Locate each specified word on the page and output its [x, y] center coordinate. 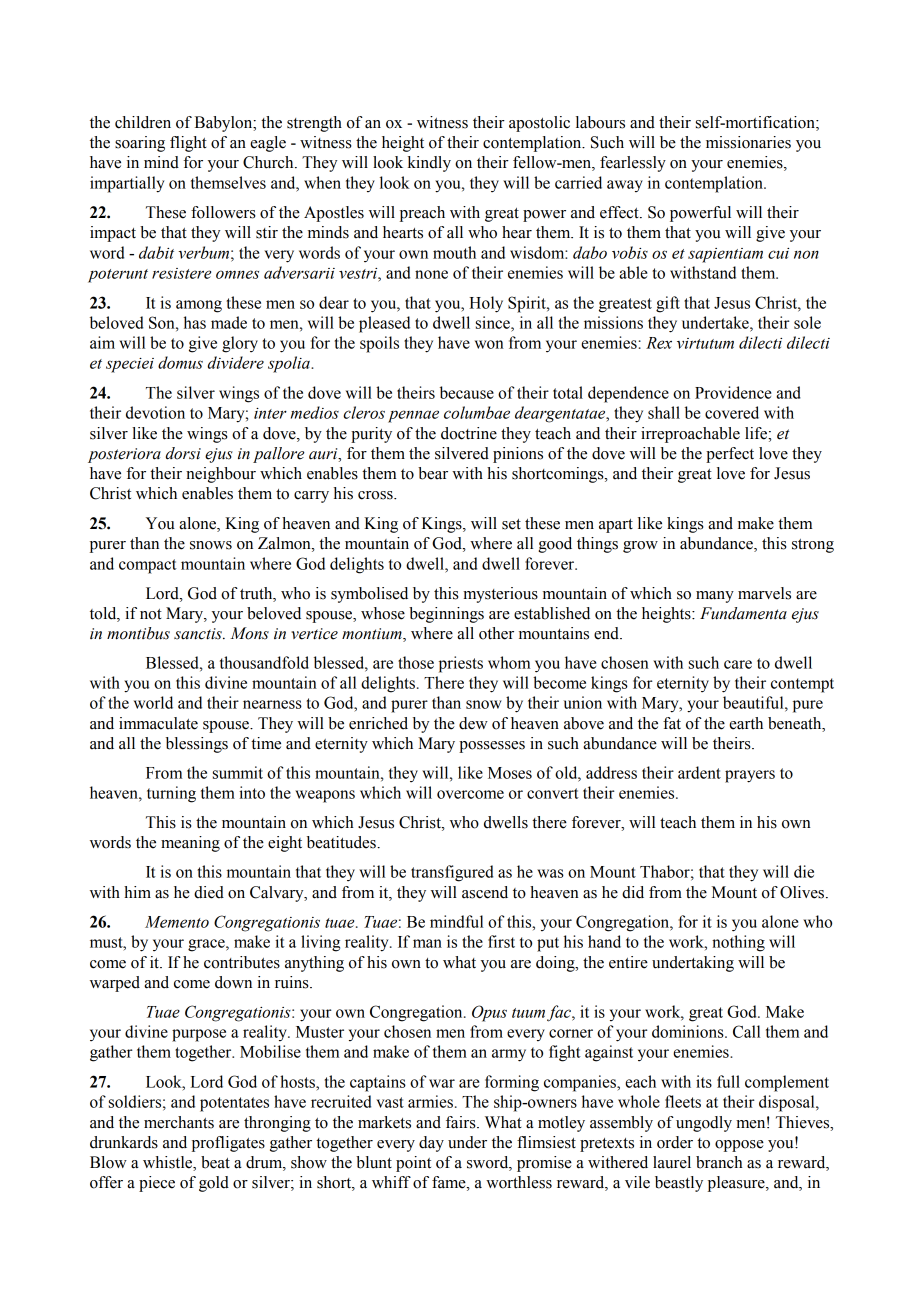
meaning [190, 844]
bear [433, 473]
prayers [750, 776]
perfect [730, 455]
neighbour [221, 475]
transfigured [452, 873]
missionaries [748, 142]
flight [188, 144]
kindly [429, 164]
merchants [179, 1122]
